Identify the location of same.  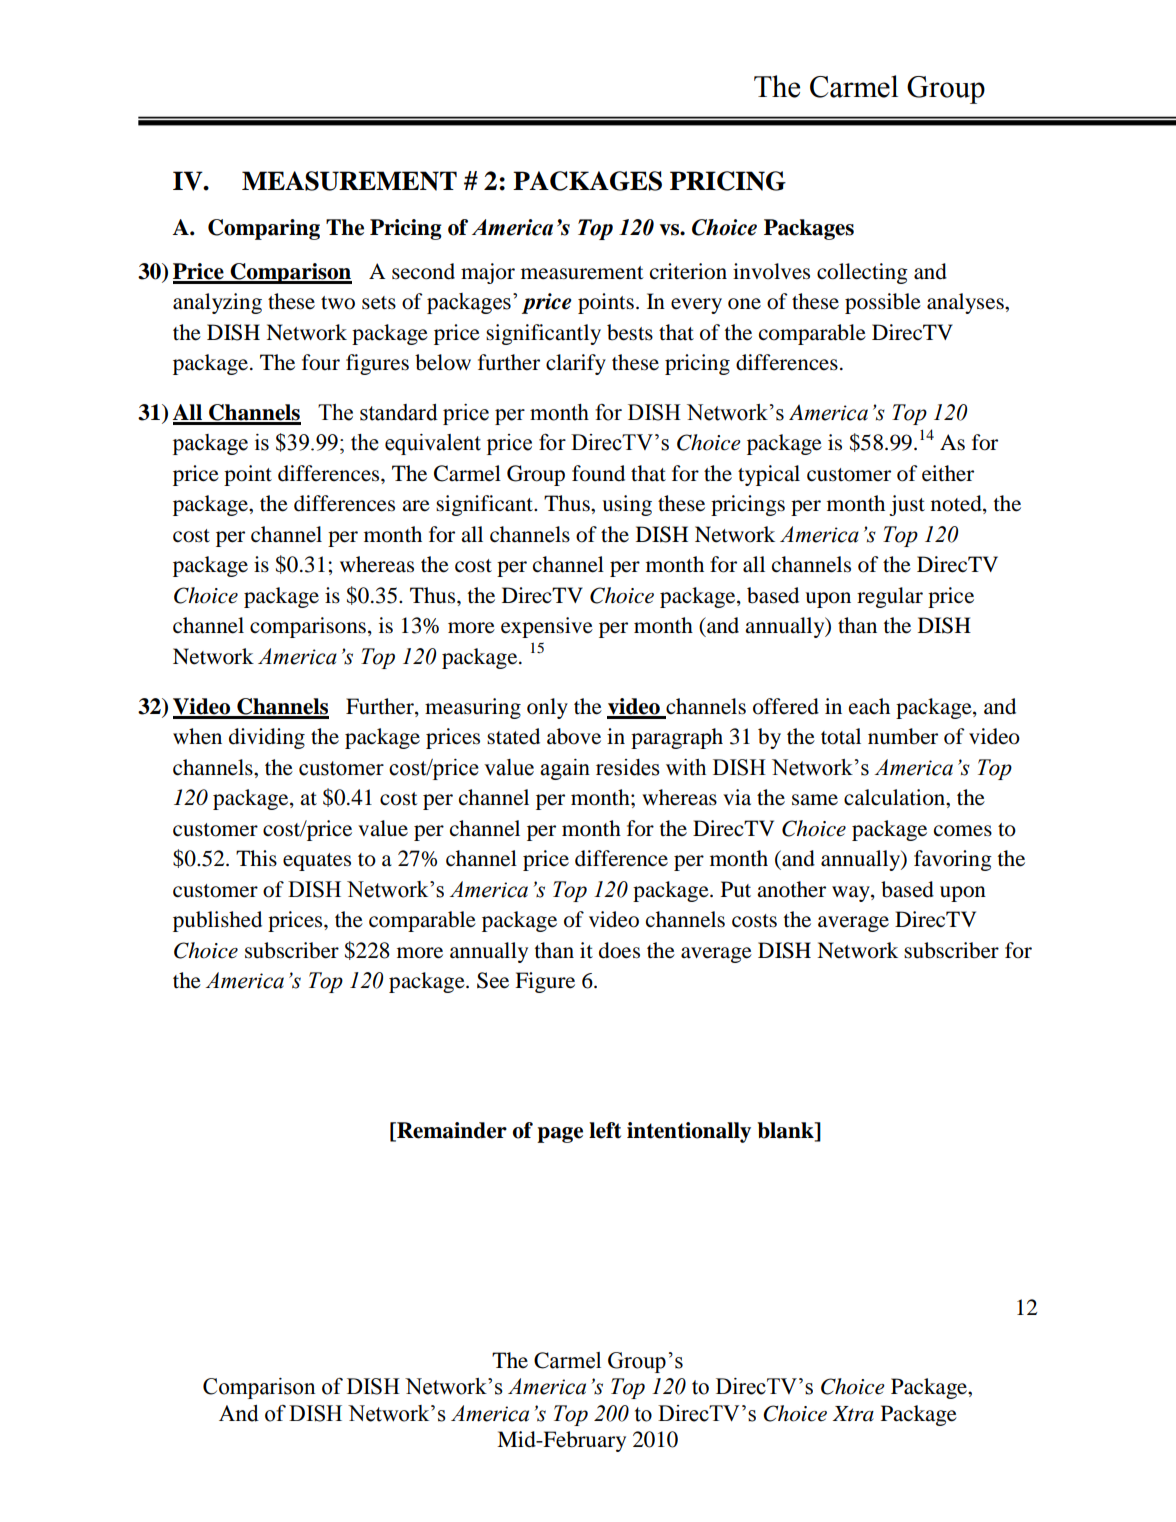
(815, 800).
